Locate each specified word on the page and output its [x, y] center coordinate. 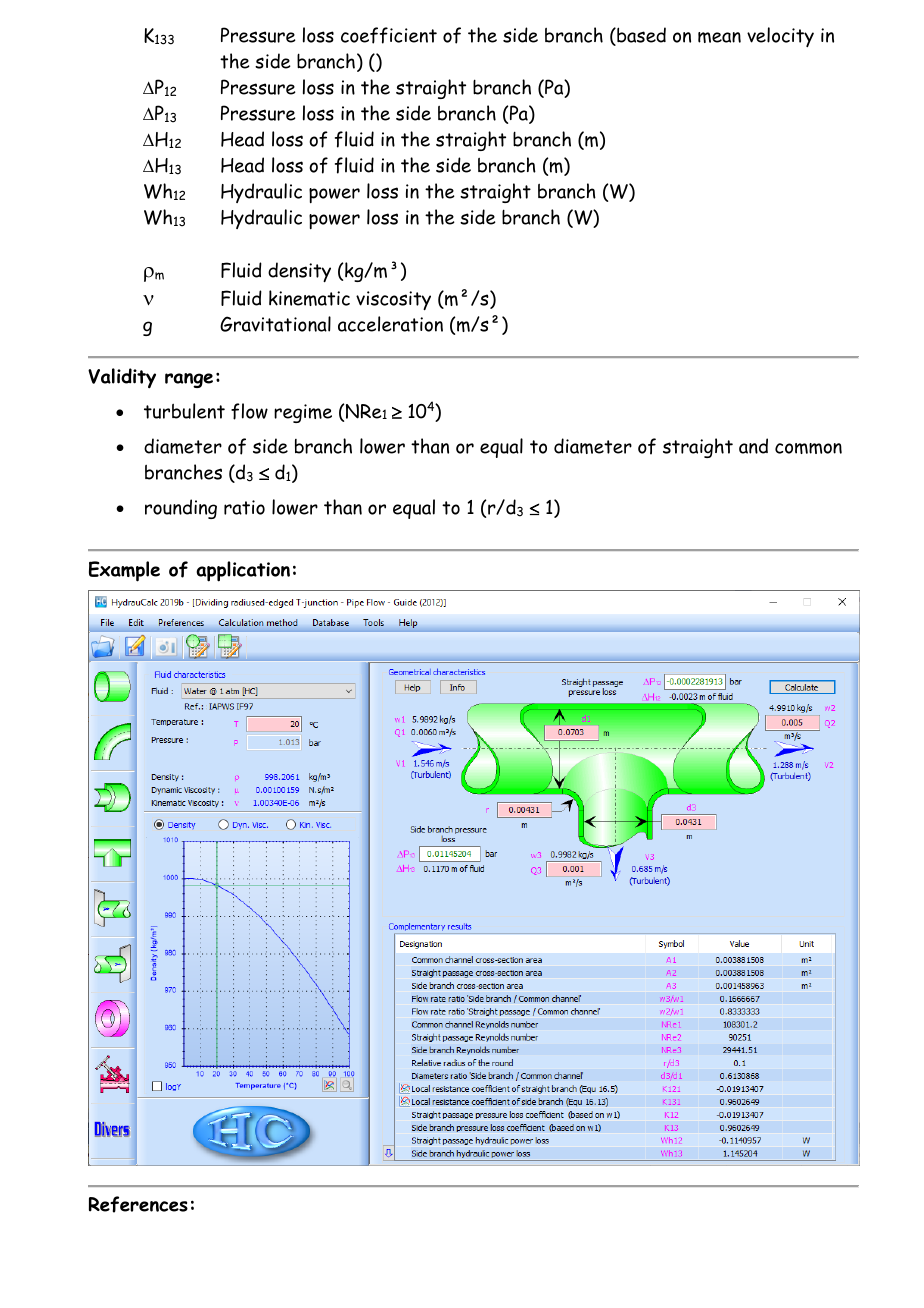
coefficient [389, 35]
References [138, 1204]
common [808, 448]
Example [124, 571]
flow [249, 411]
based [640, 36]
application [243, 571]
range [189, 380]
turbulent [184, 411]
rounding [181, 509]
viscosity [393, 300]
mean [719, 37]
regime [303, 413]
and [753, 446]
